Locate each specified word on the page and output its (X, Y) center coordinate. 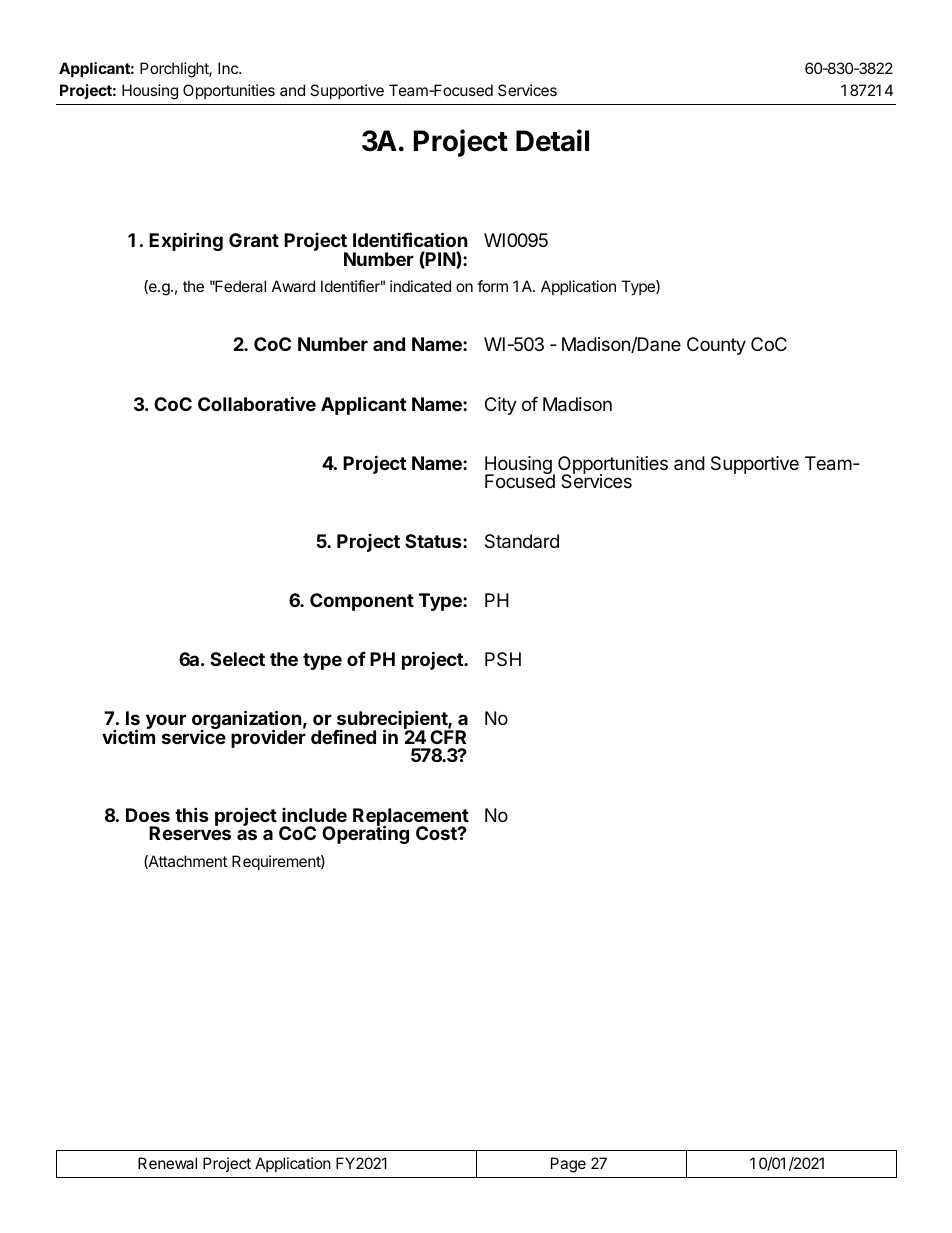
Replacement (411, 818)
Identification (410, 239)
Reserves (190, 832)
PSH (503, 659)
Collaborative (257, 403)
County (716, 346)
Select (237, 659)
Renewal (167, 1163)
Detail (552, 140)
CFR (448, 736)
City (501, 406)
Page (568, 1165)
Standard (522, 541)
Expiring (186, 241)
